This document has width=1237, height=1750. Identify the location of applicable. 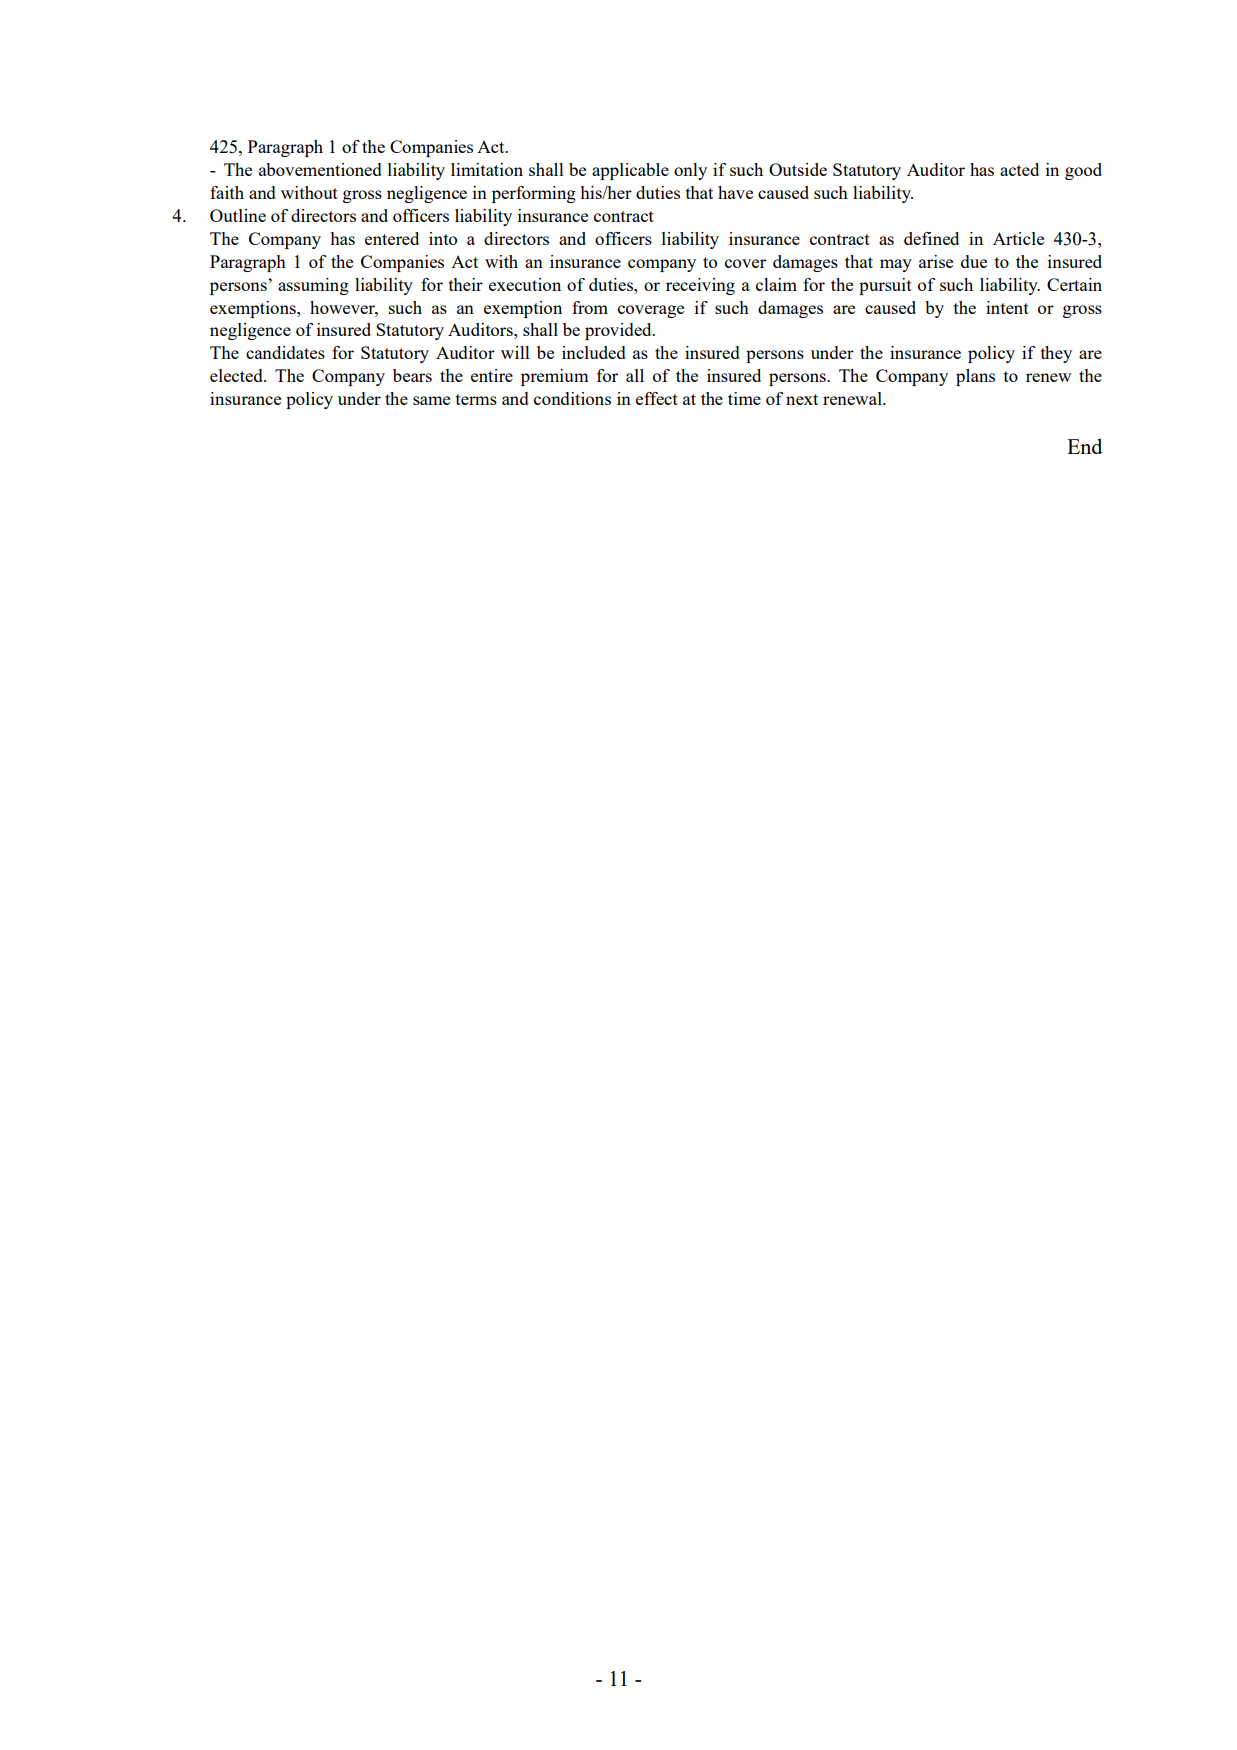
(630, 171).
